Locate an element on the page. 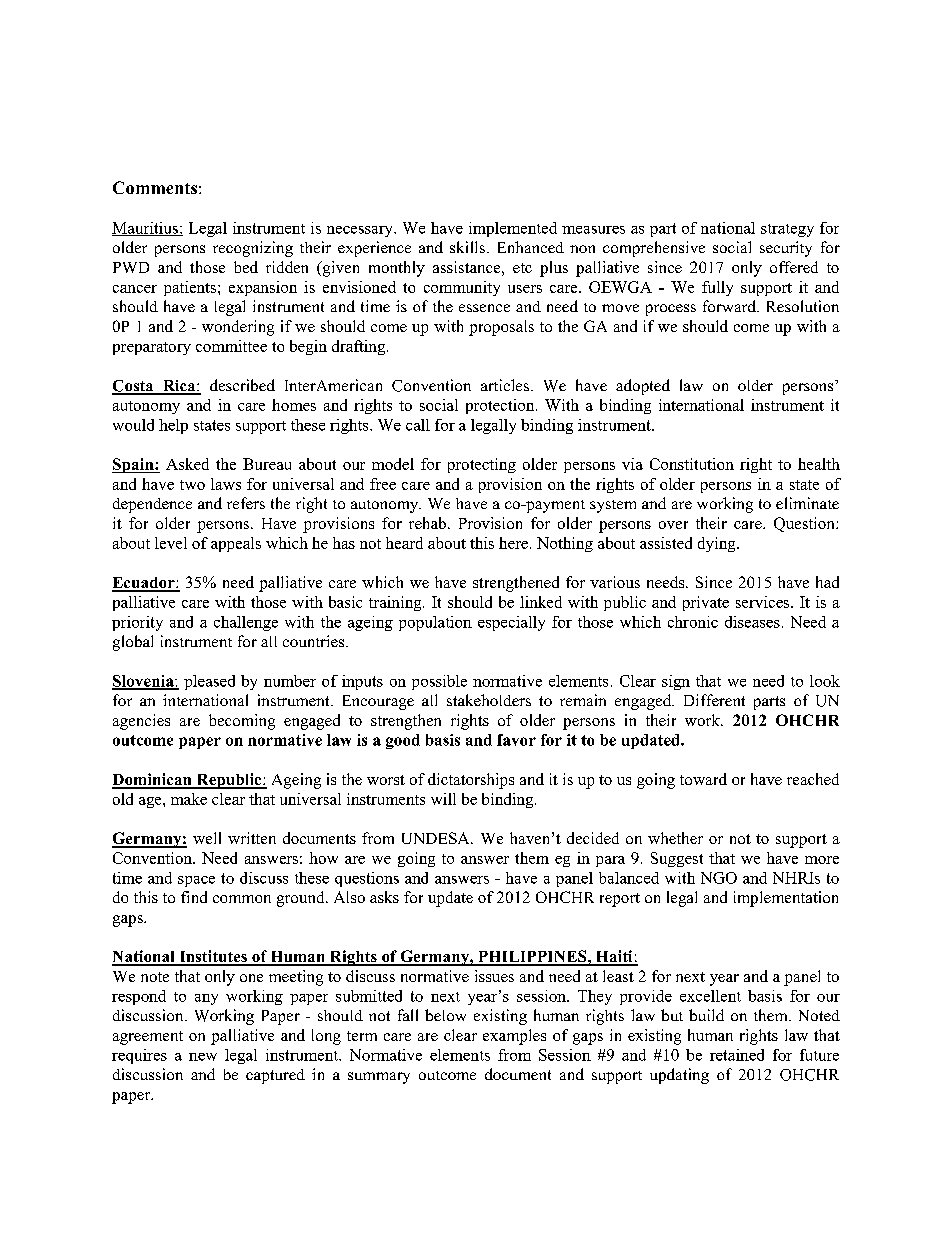 Image resolution: width=952 pixels, height=1233 pixels. refers is located at coordinates (246, 503).
